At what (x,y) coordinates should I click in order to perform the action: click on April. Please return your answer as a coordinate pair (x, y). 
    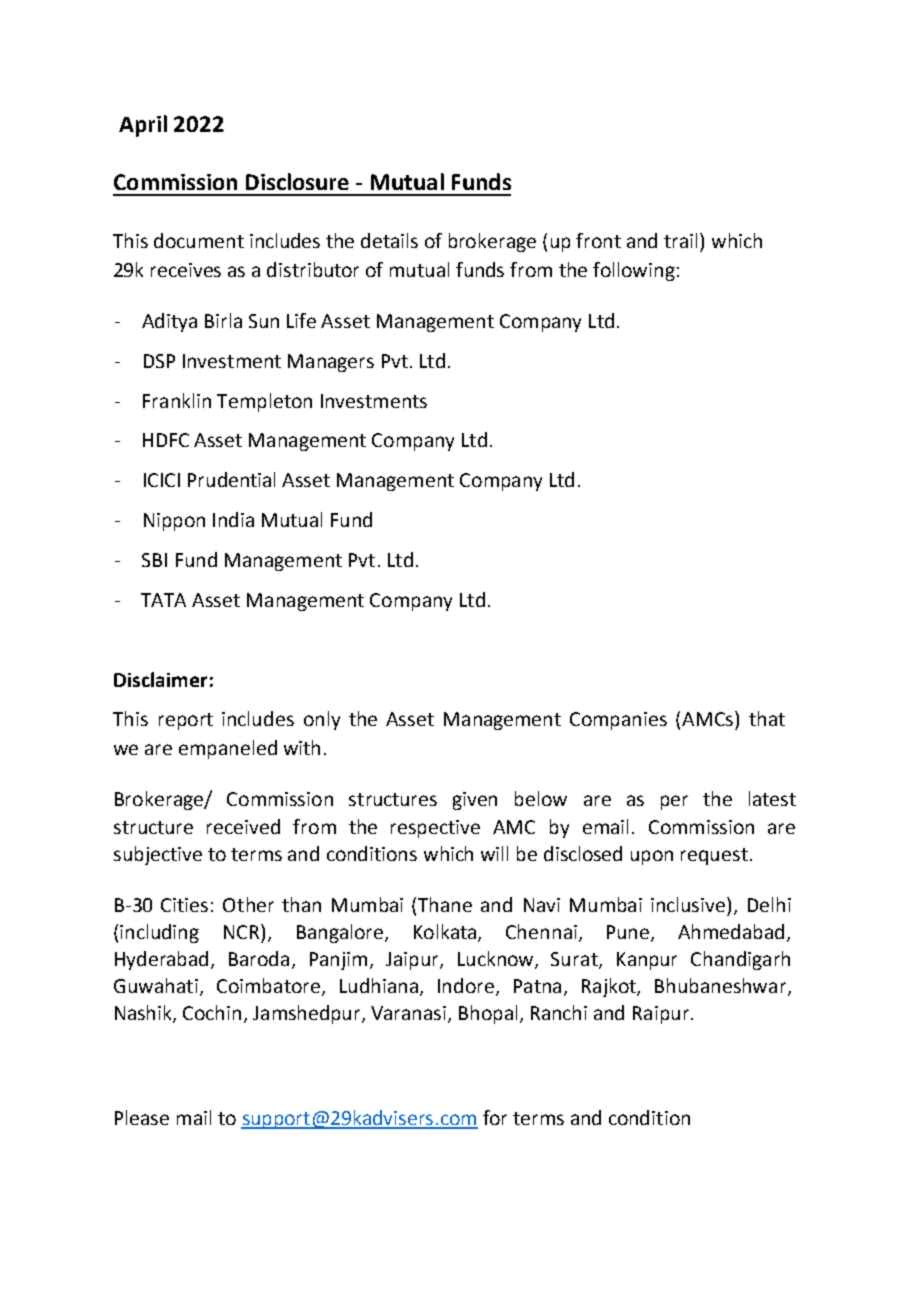
    Looking at the image, I should click on (143, 126).
